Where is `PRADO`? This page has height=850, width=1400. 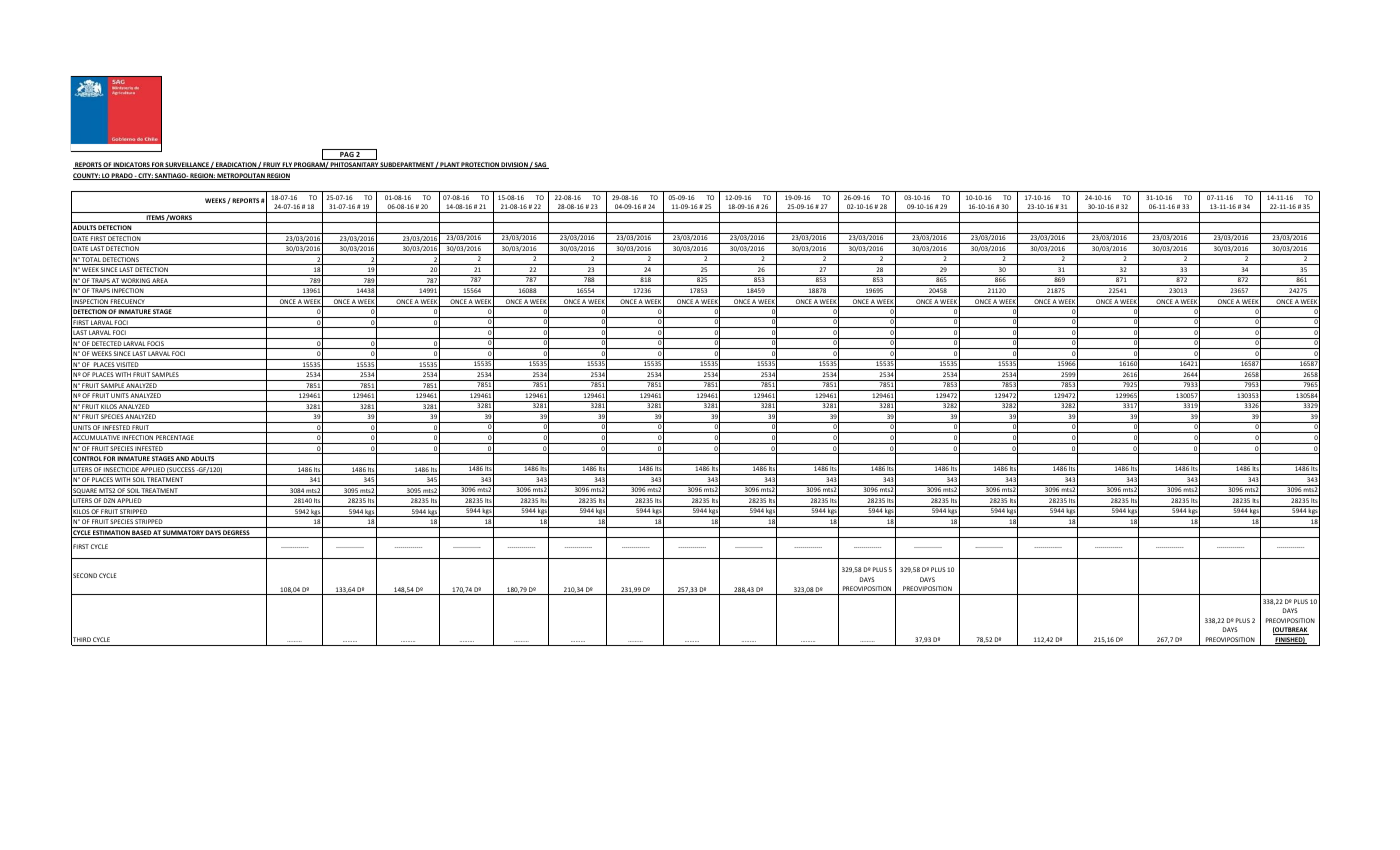 PRADO is located at coordinates (122, 176).
